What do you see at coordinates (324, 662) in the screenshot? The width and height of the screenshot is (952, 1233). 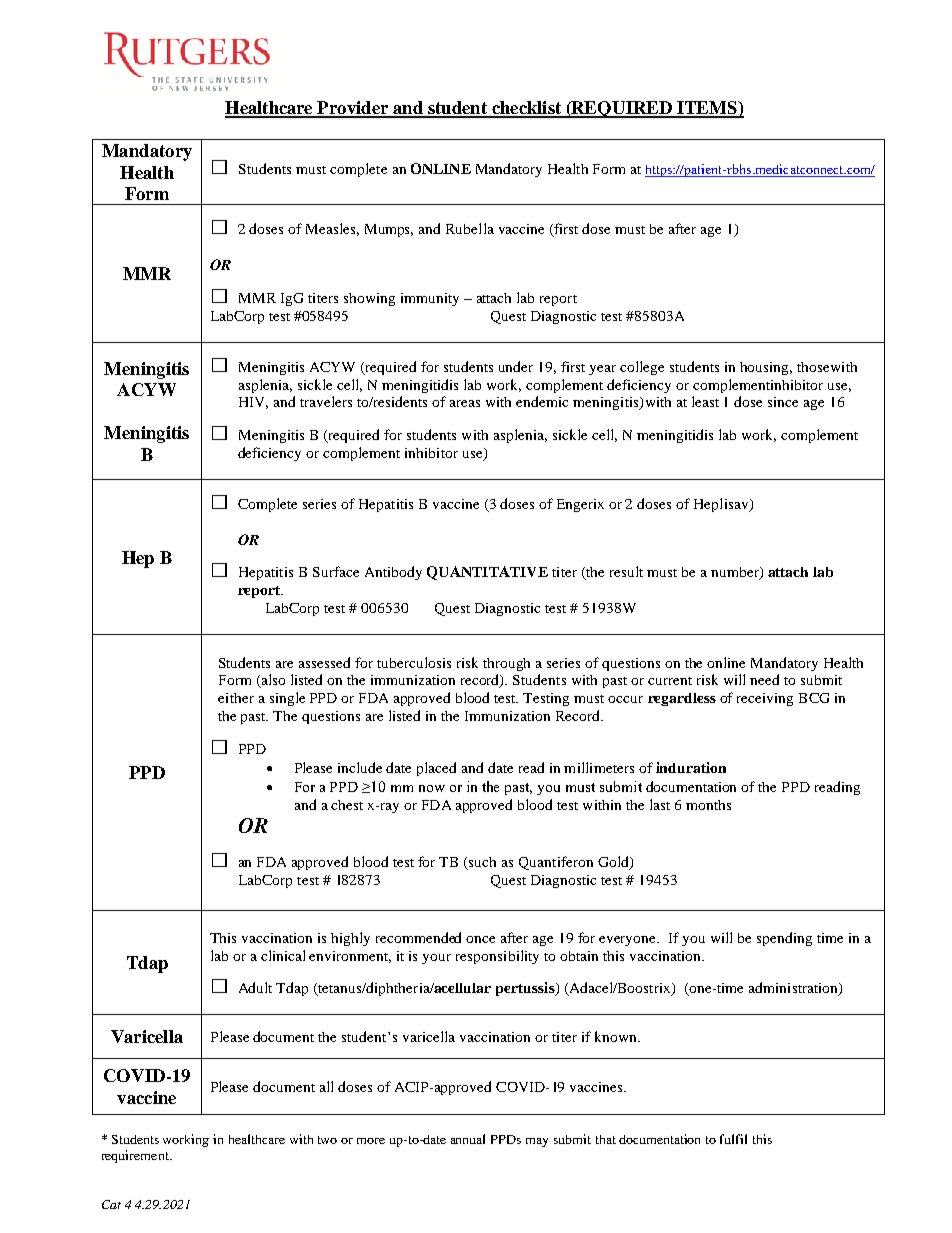 I see `assessed` at bounding box center [324, 662].
